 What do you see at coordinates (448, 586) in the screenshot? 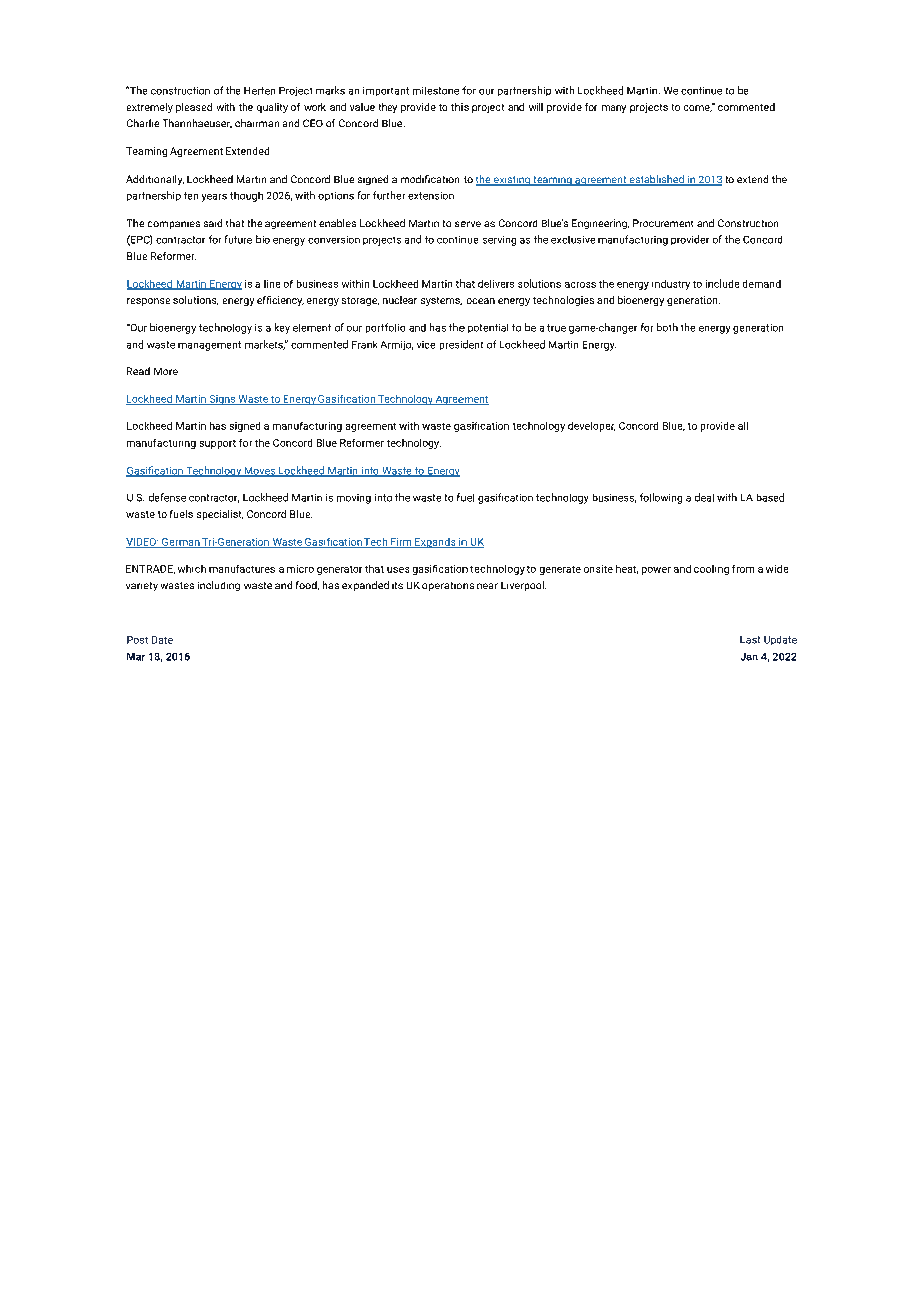
I see `operations` at bounding box center [448, 586].
